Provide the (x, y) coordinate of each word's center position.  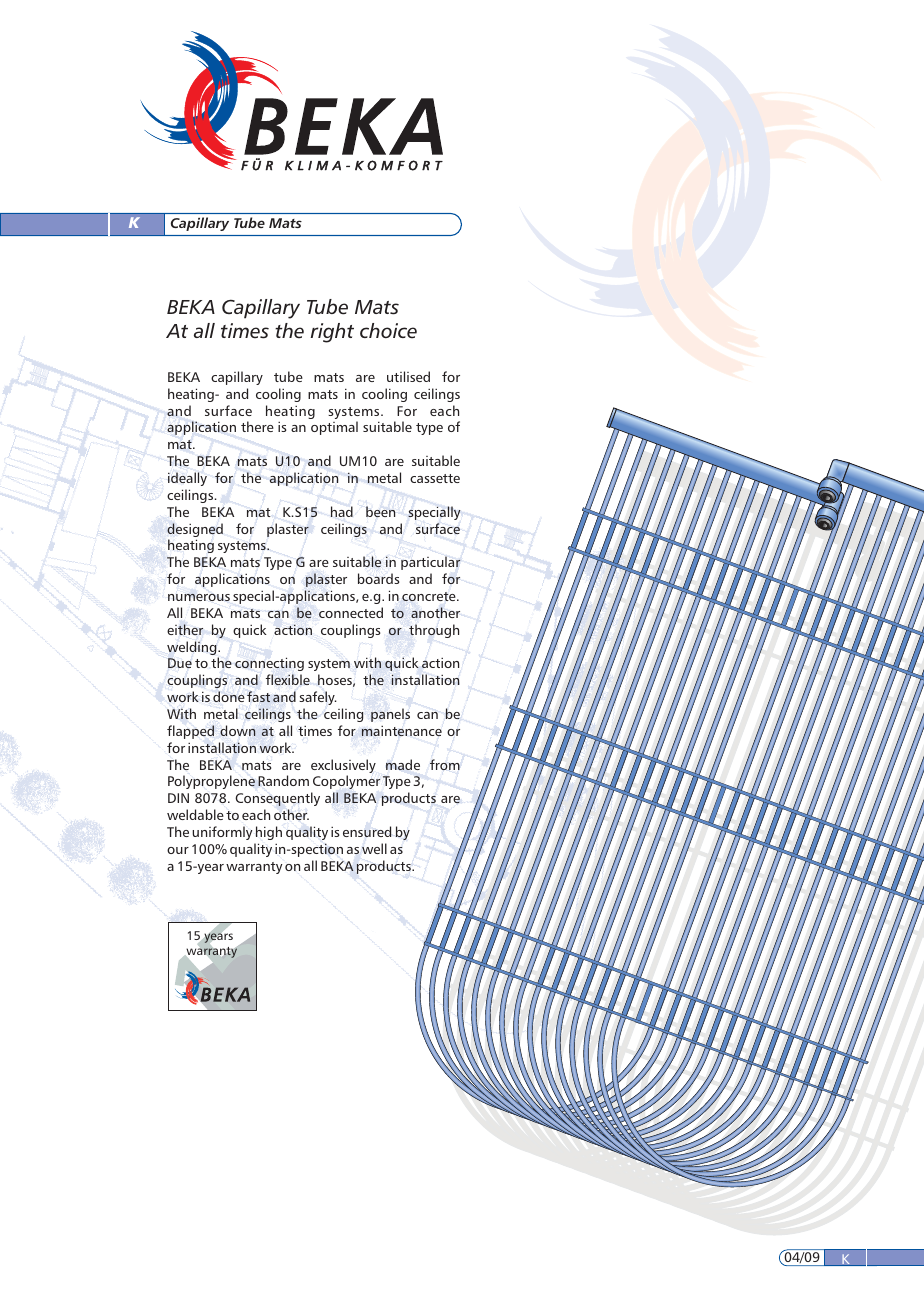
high (269, 833)
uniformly (222, 833)
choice (388, 331)
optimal (334, 428)
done (229, 696)
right (332, 333)
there (257, 426)
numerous (199, 597)
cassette (435, 478)
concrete (430, 596)
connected (351, 612)
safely (318, 698)
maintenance (402, 731)
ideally (187, 479)
